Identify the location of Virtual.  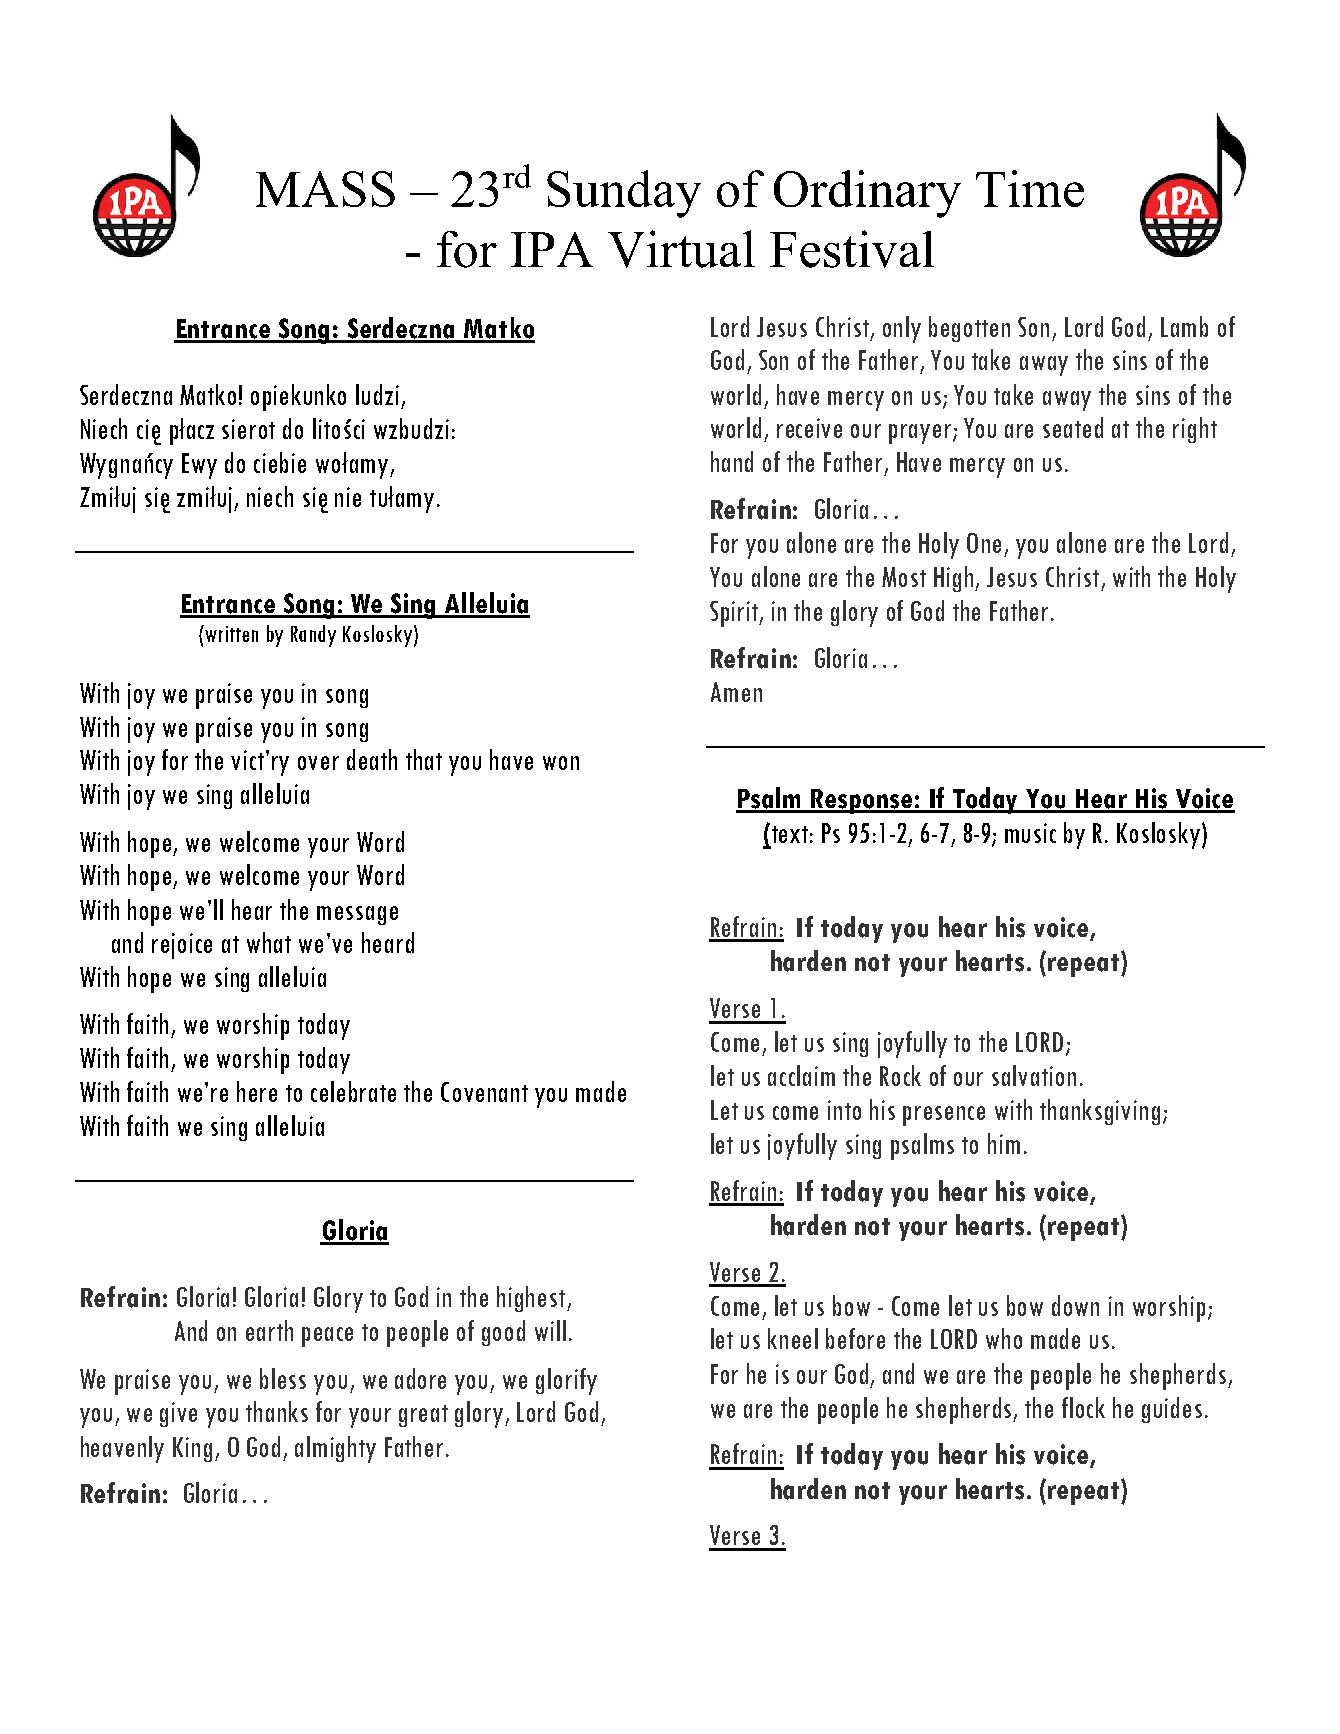
(681, 249).
